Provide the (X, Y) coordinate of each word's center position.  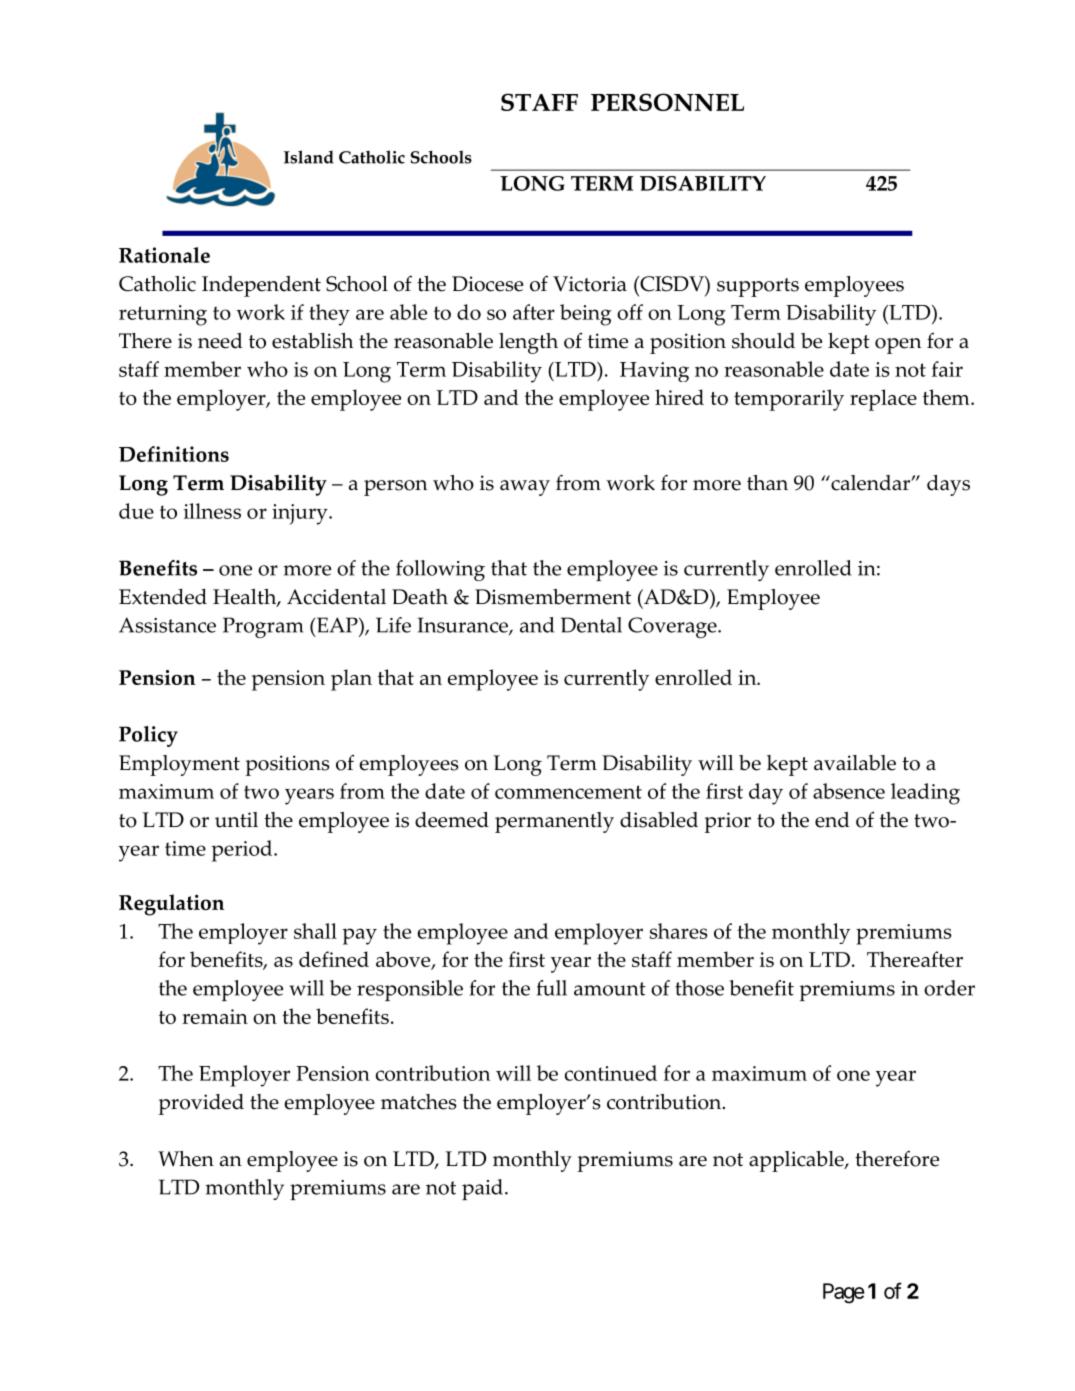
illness (212, 511)
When (186, 1159)
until (236, 820)
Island (309, 157)
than (767, 483)
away (525, 488)
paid (482, 1189)
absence (849, 791)
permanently (554, 822)
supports (758, 287)
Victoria (590, 284)
